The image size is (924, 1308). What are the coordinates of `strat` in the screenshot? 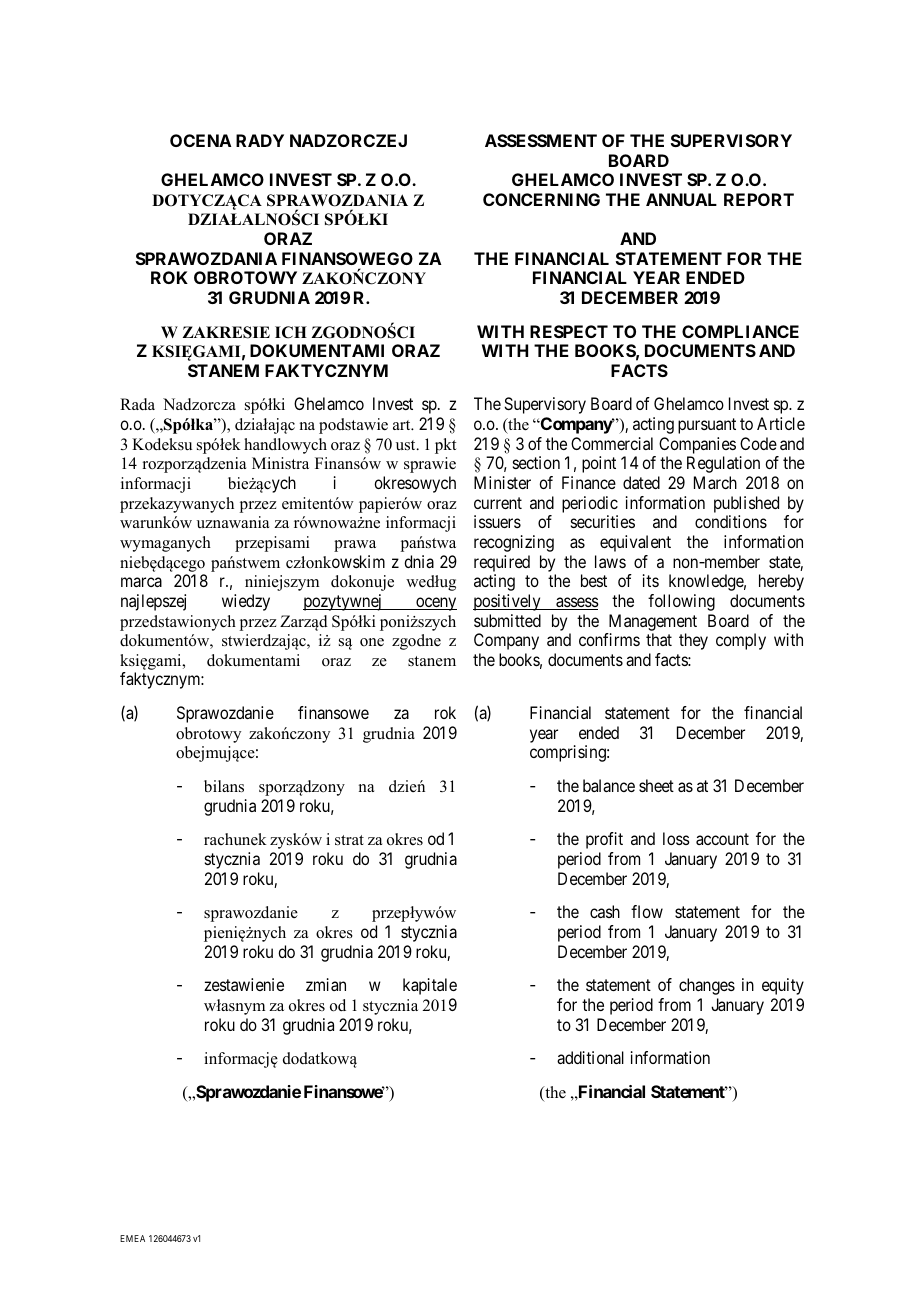 It's located at (349, 840).
